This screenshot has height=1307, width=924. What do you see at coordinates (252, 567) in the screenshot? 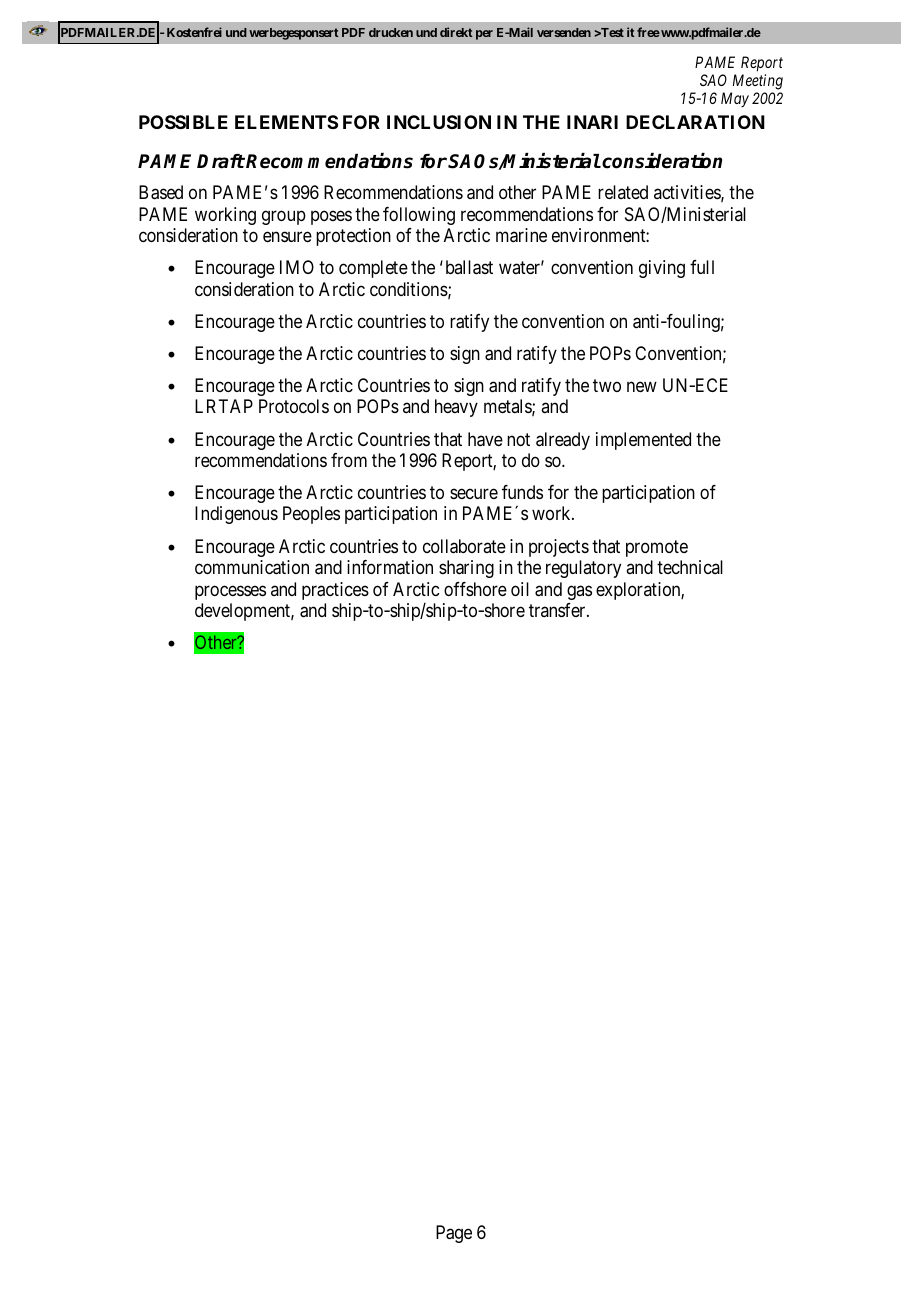
I see `communication` at bounding box center [252, 567].
